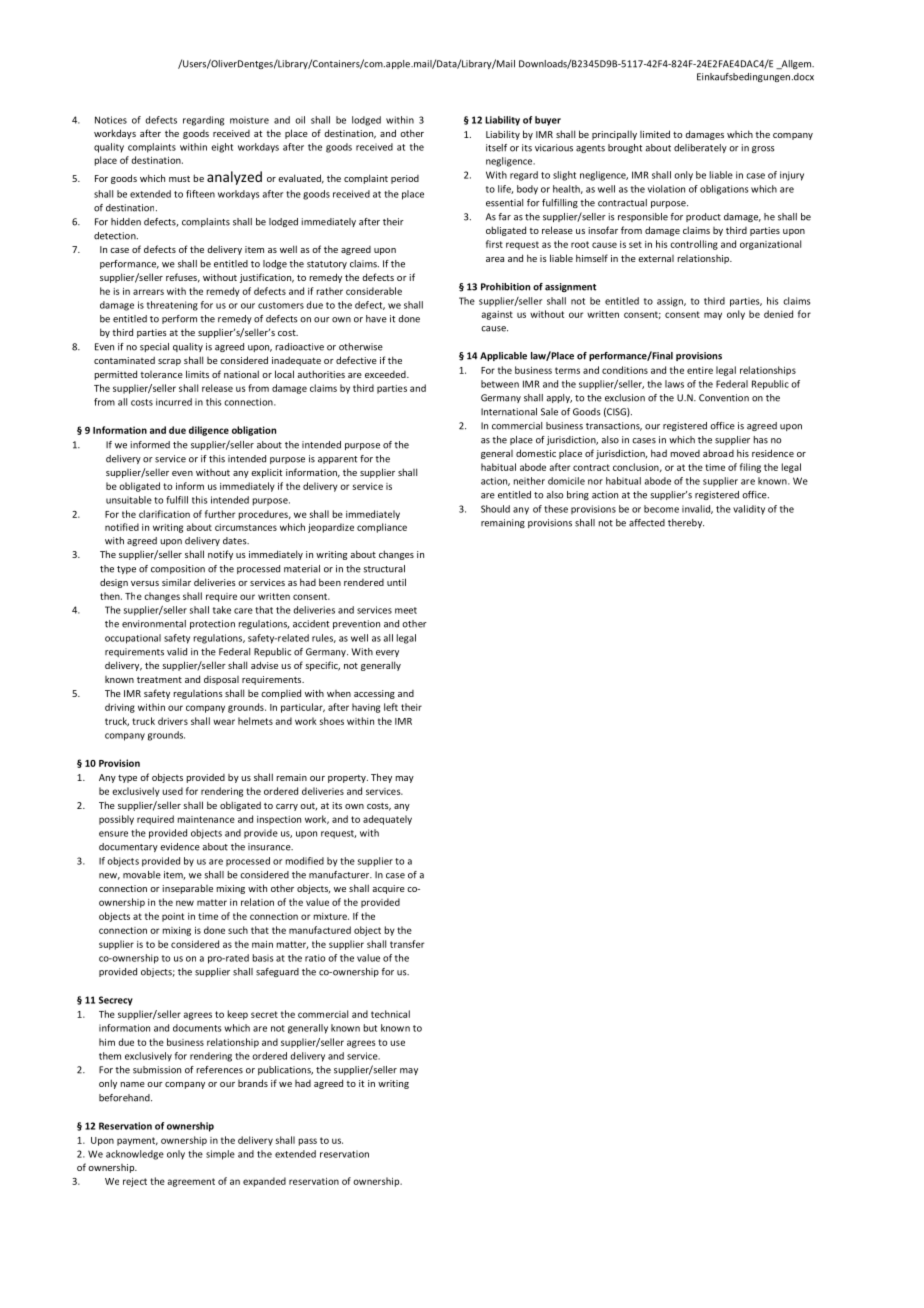  I want to click on deliberately, so click(700, 148).
